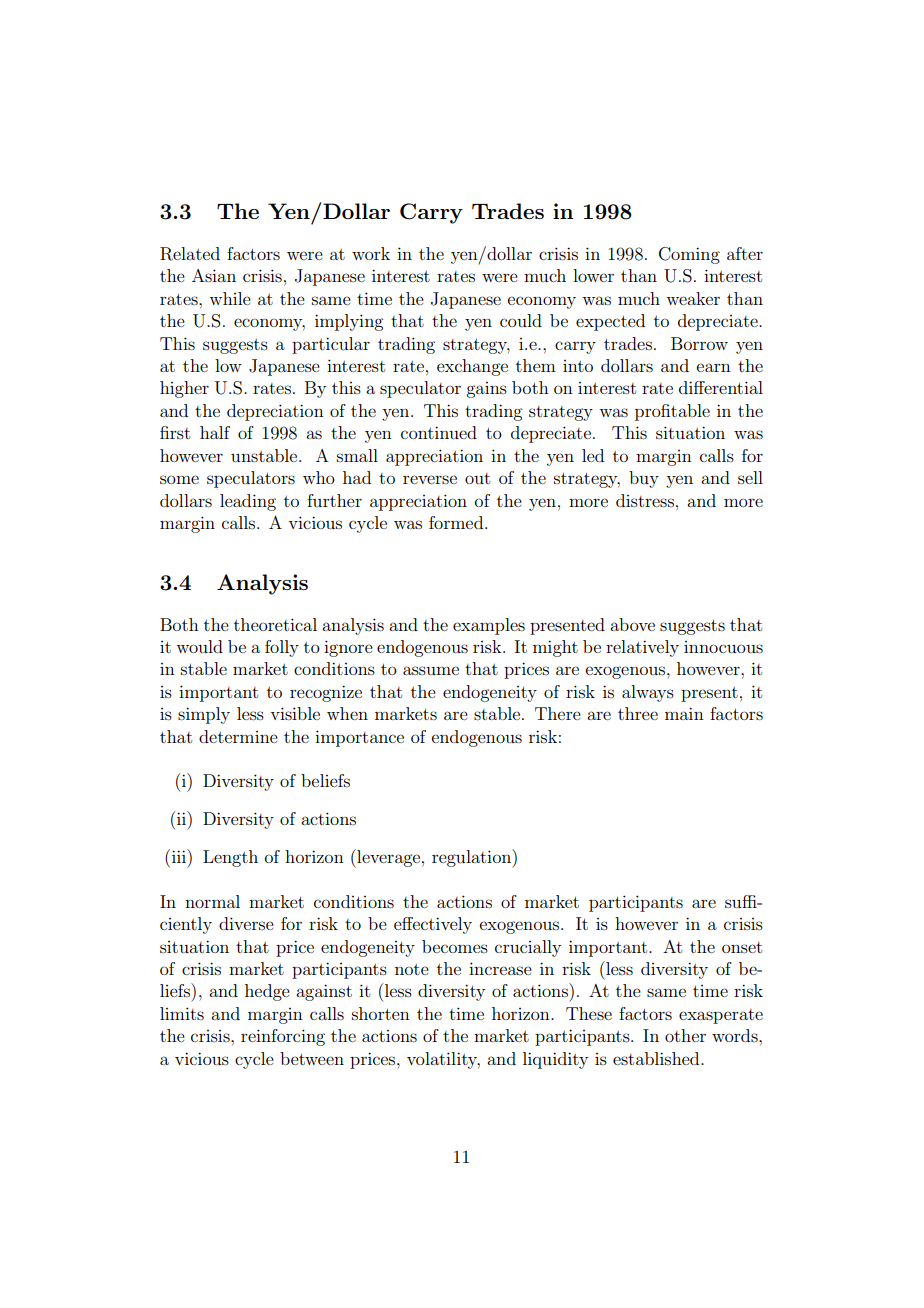 The width and height of the page is (924, 1308). I want to click on determine, so click(238, 736).
